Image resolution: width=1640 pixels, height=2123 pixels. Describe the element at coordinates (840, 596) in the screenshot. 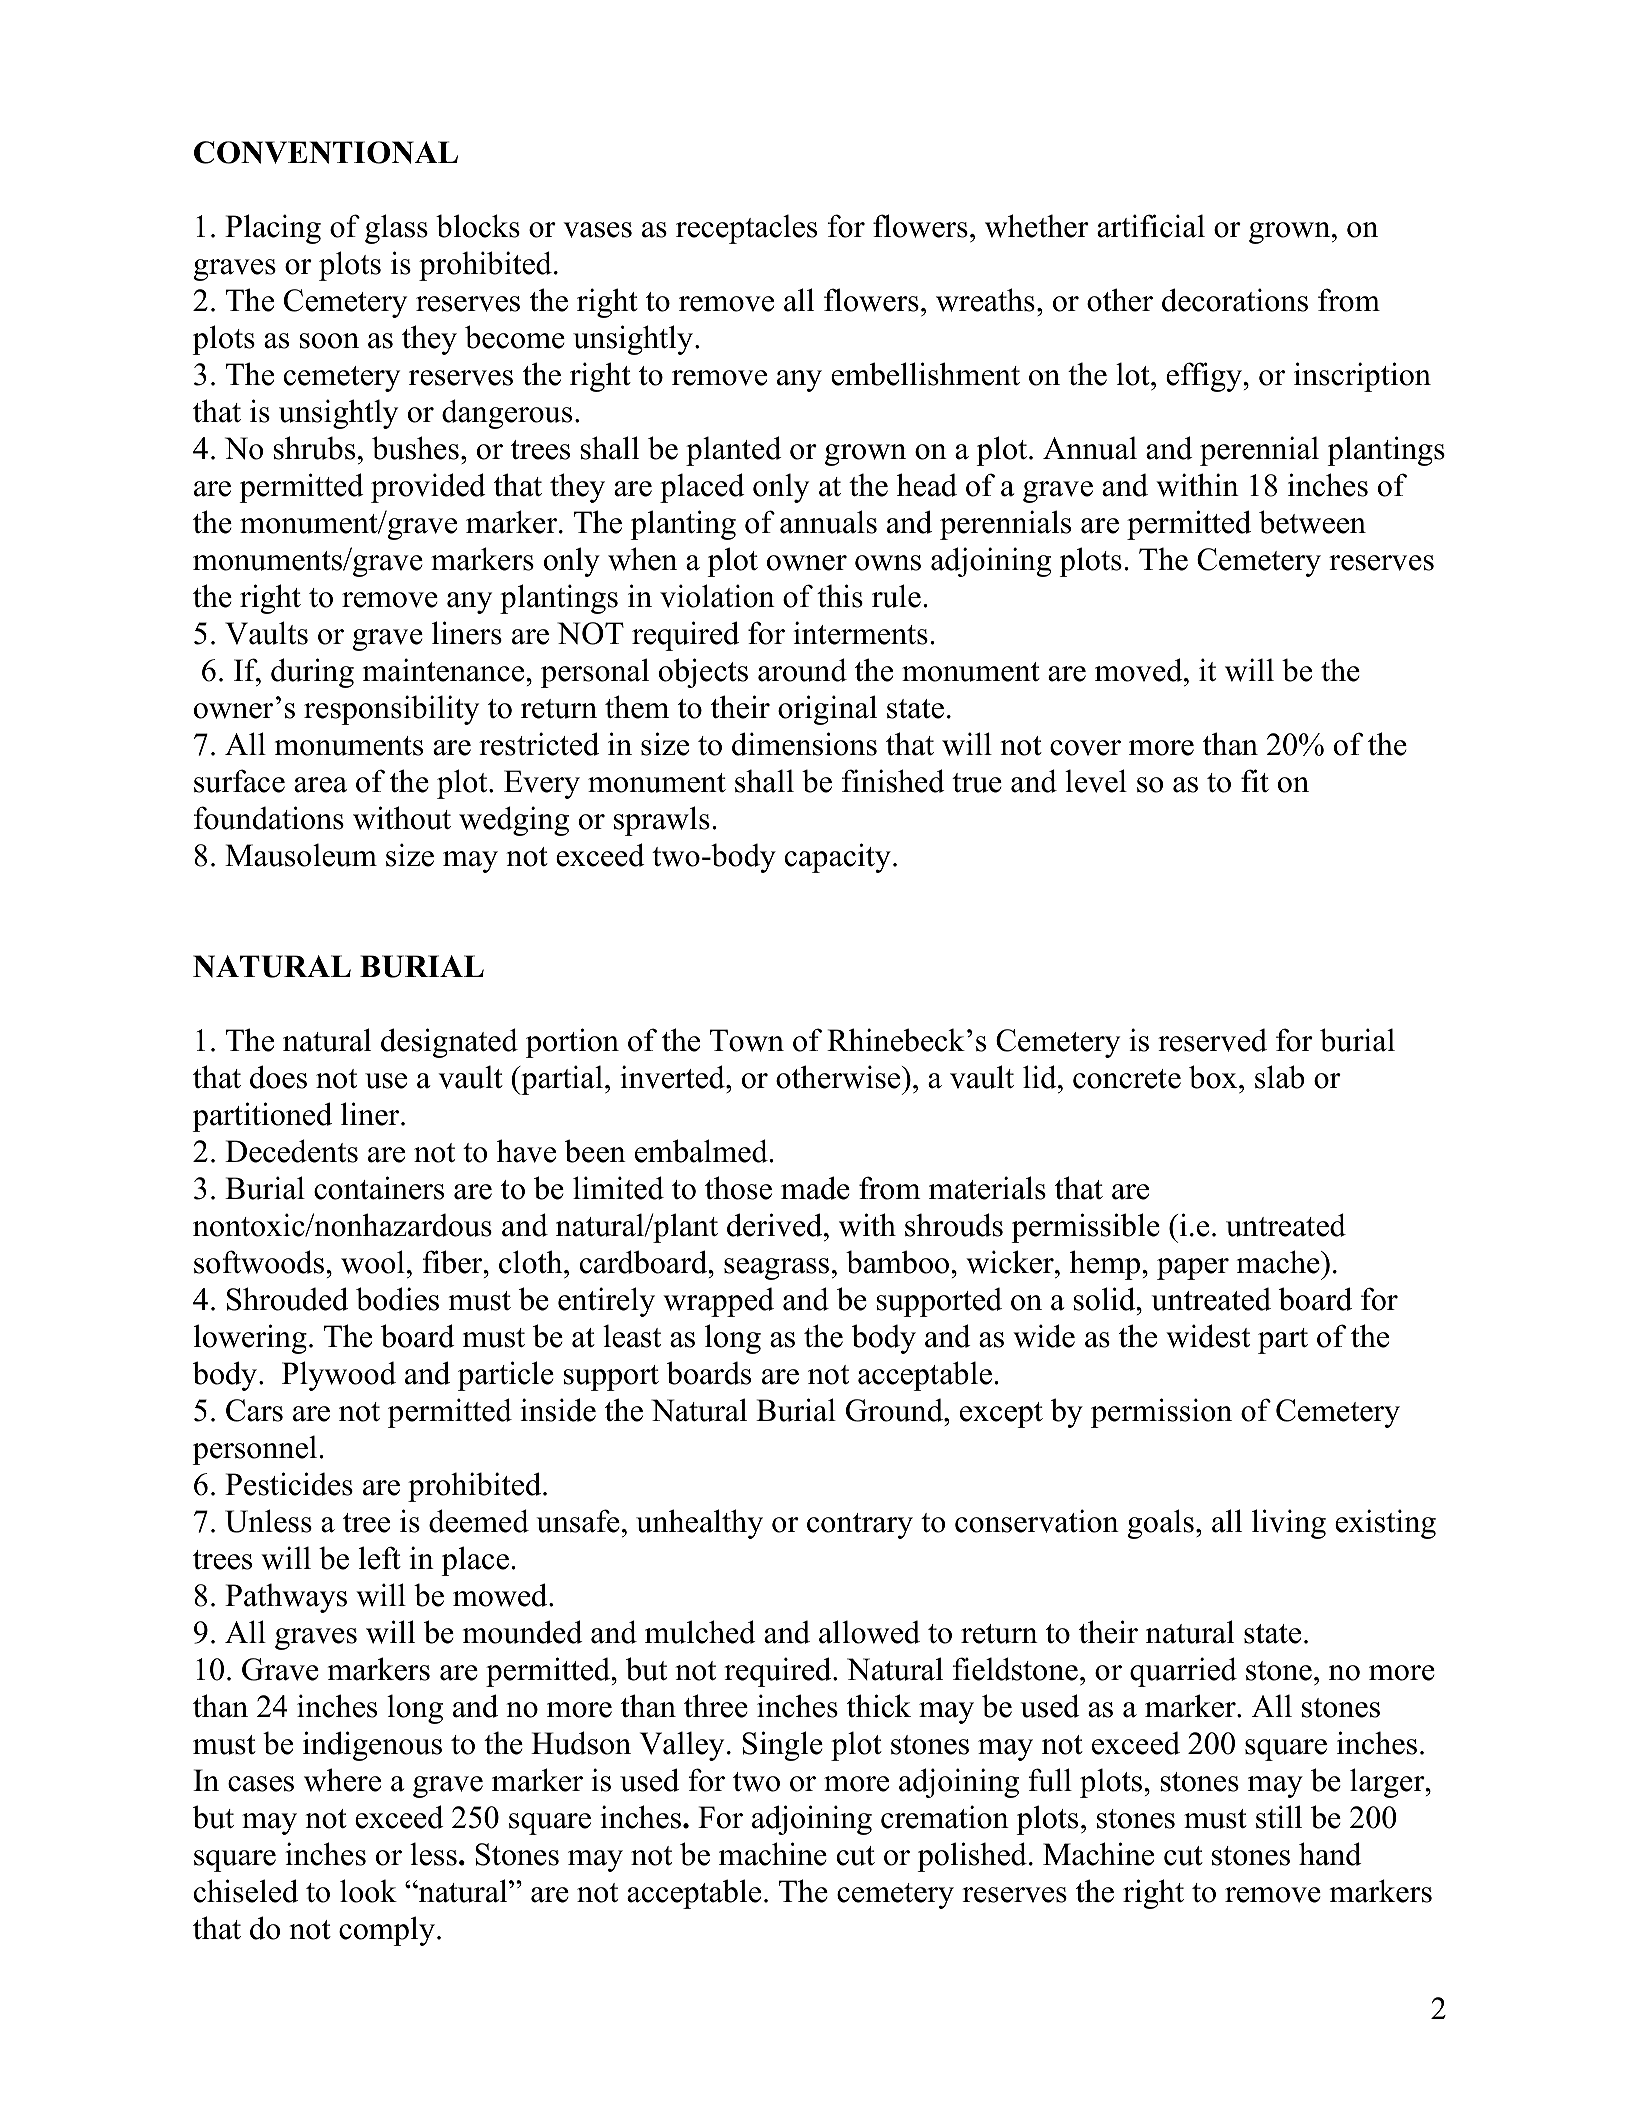

I see `this` at that location.
